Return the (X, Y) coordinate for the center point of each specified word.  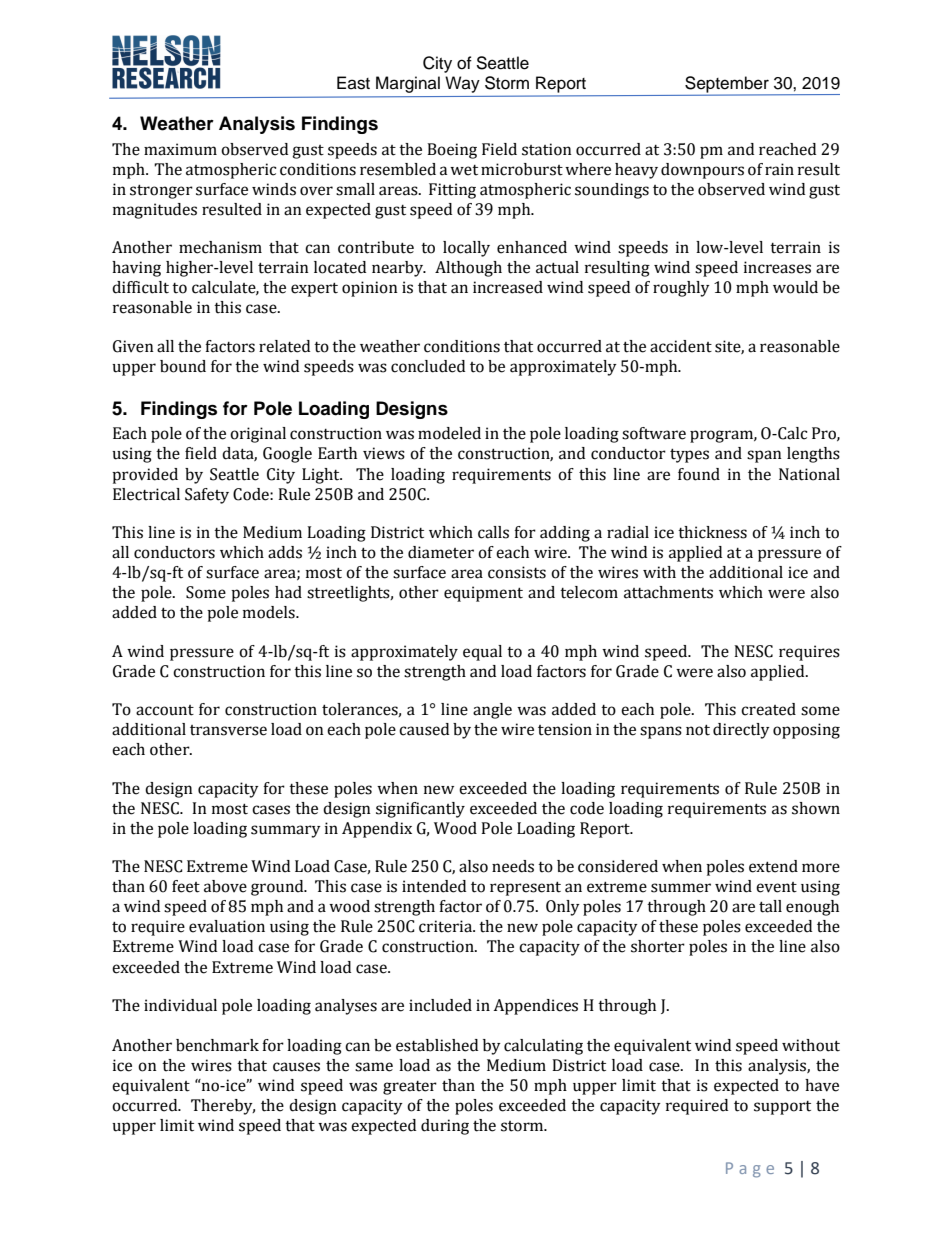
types (689, 455)
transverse (228, 730)
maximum (180, 149)
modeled (449, 433)
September (728, 85)
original (258, 435)
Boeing (452, 151)
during (445, 1127)
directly (741, 731)
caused (424, 729)
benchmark (217, 1045)
